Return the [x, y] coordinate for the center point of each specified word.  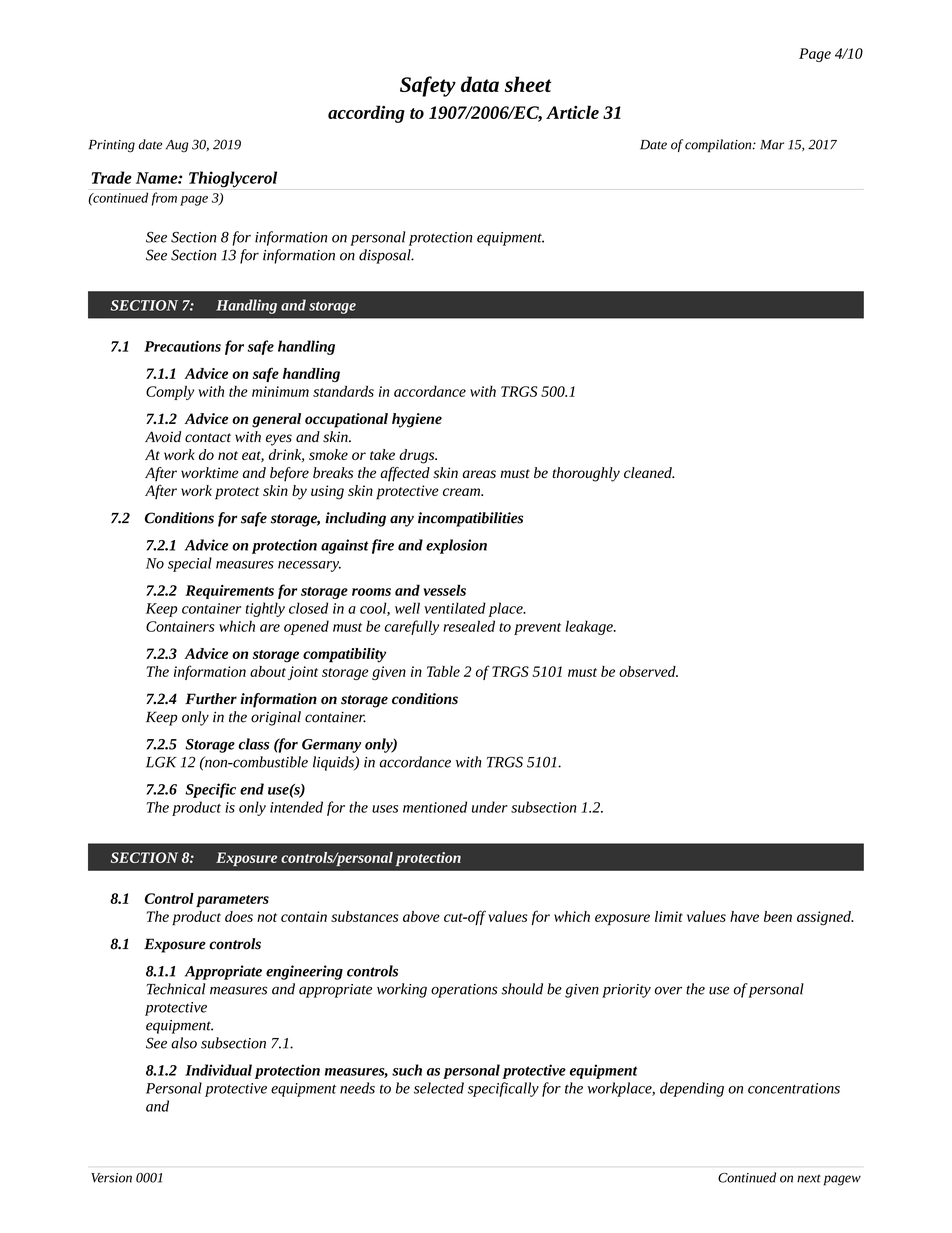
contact [208, 438]
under [490, 807]
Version [111, 1178]
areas [479, 474]
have [744, 916]
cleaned [649, 472]
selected [439, 1088]
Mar [772, 145]
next [809, 1178]
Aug [177, 146]
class [253, 744]
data [480, 84]
